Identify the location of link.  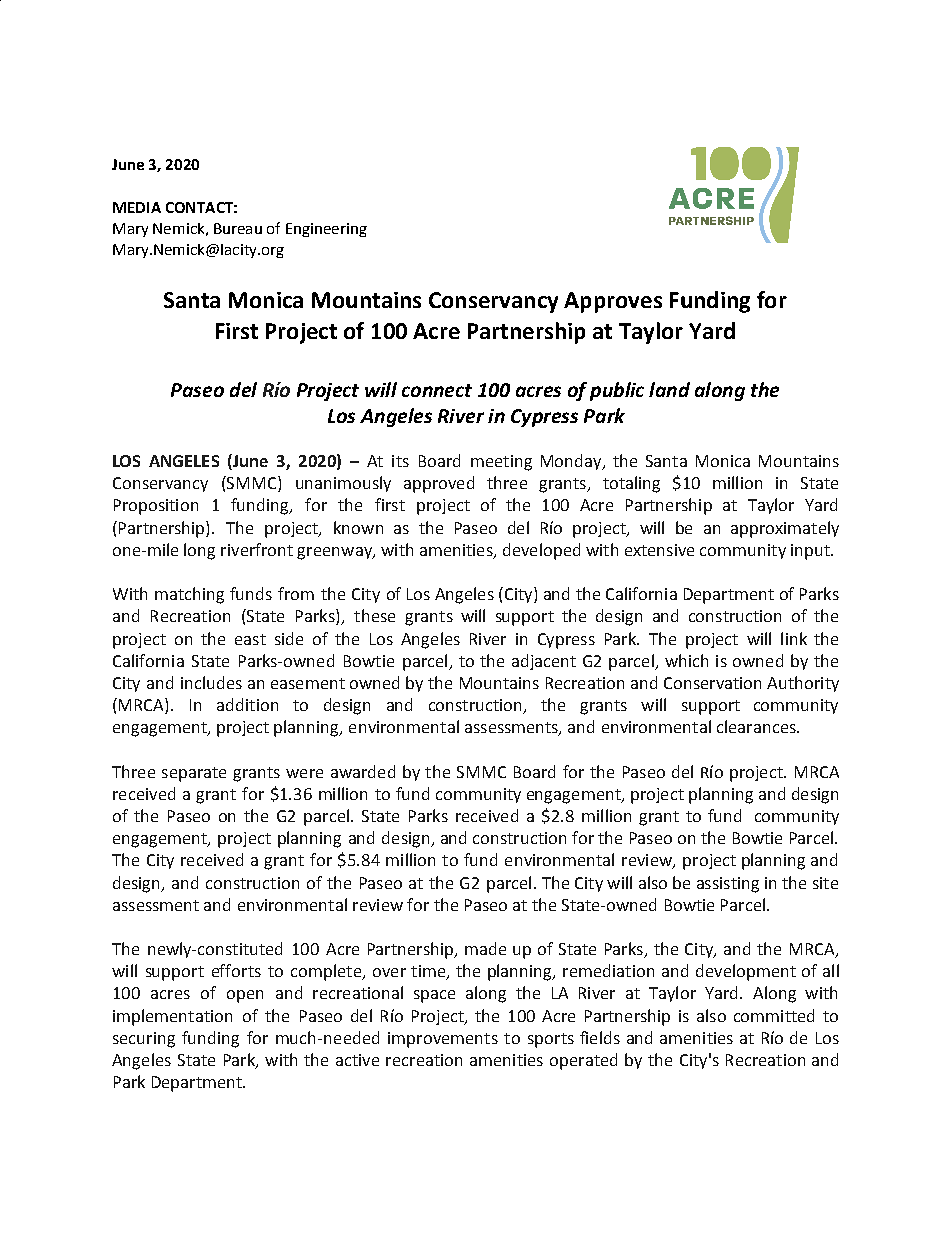
(794, 638).
